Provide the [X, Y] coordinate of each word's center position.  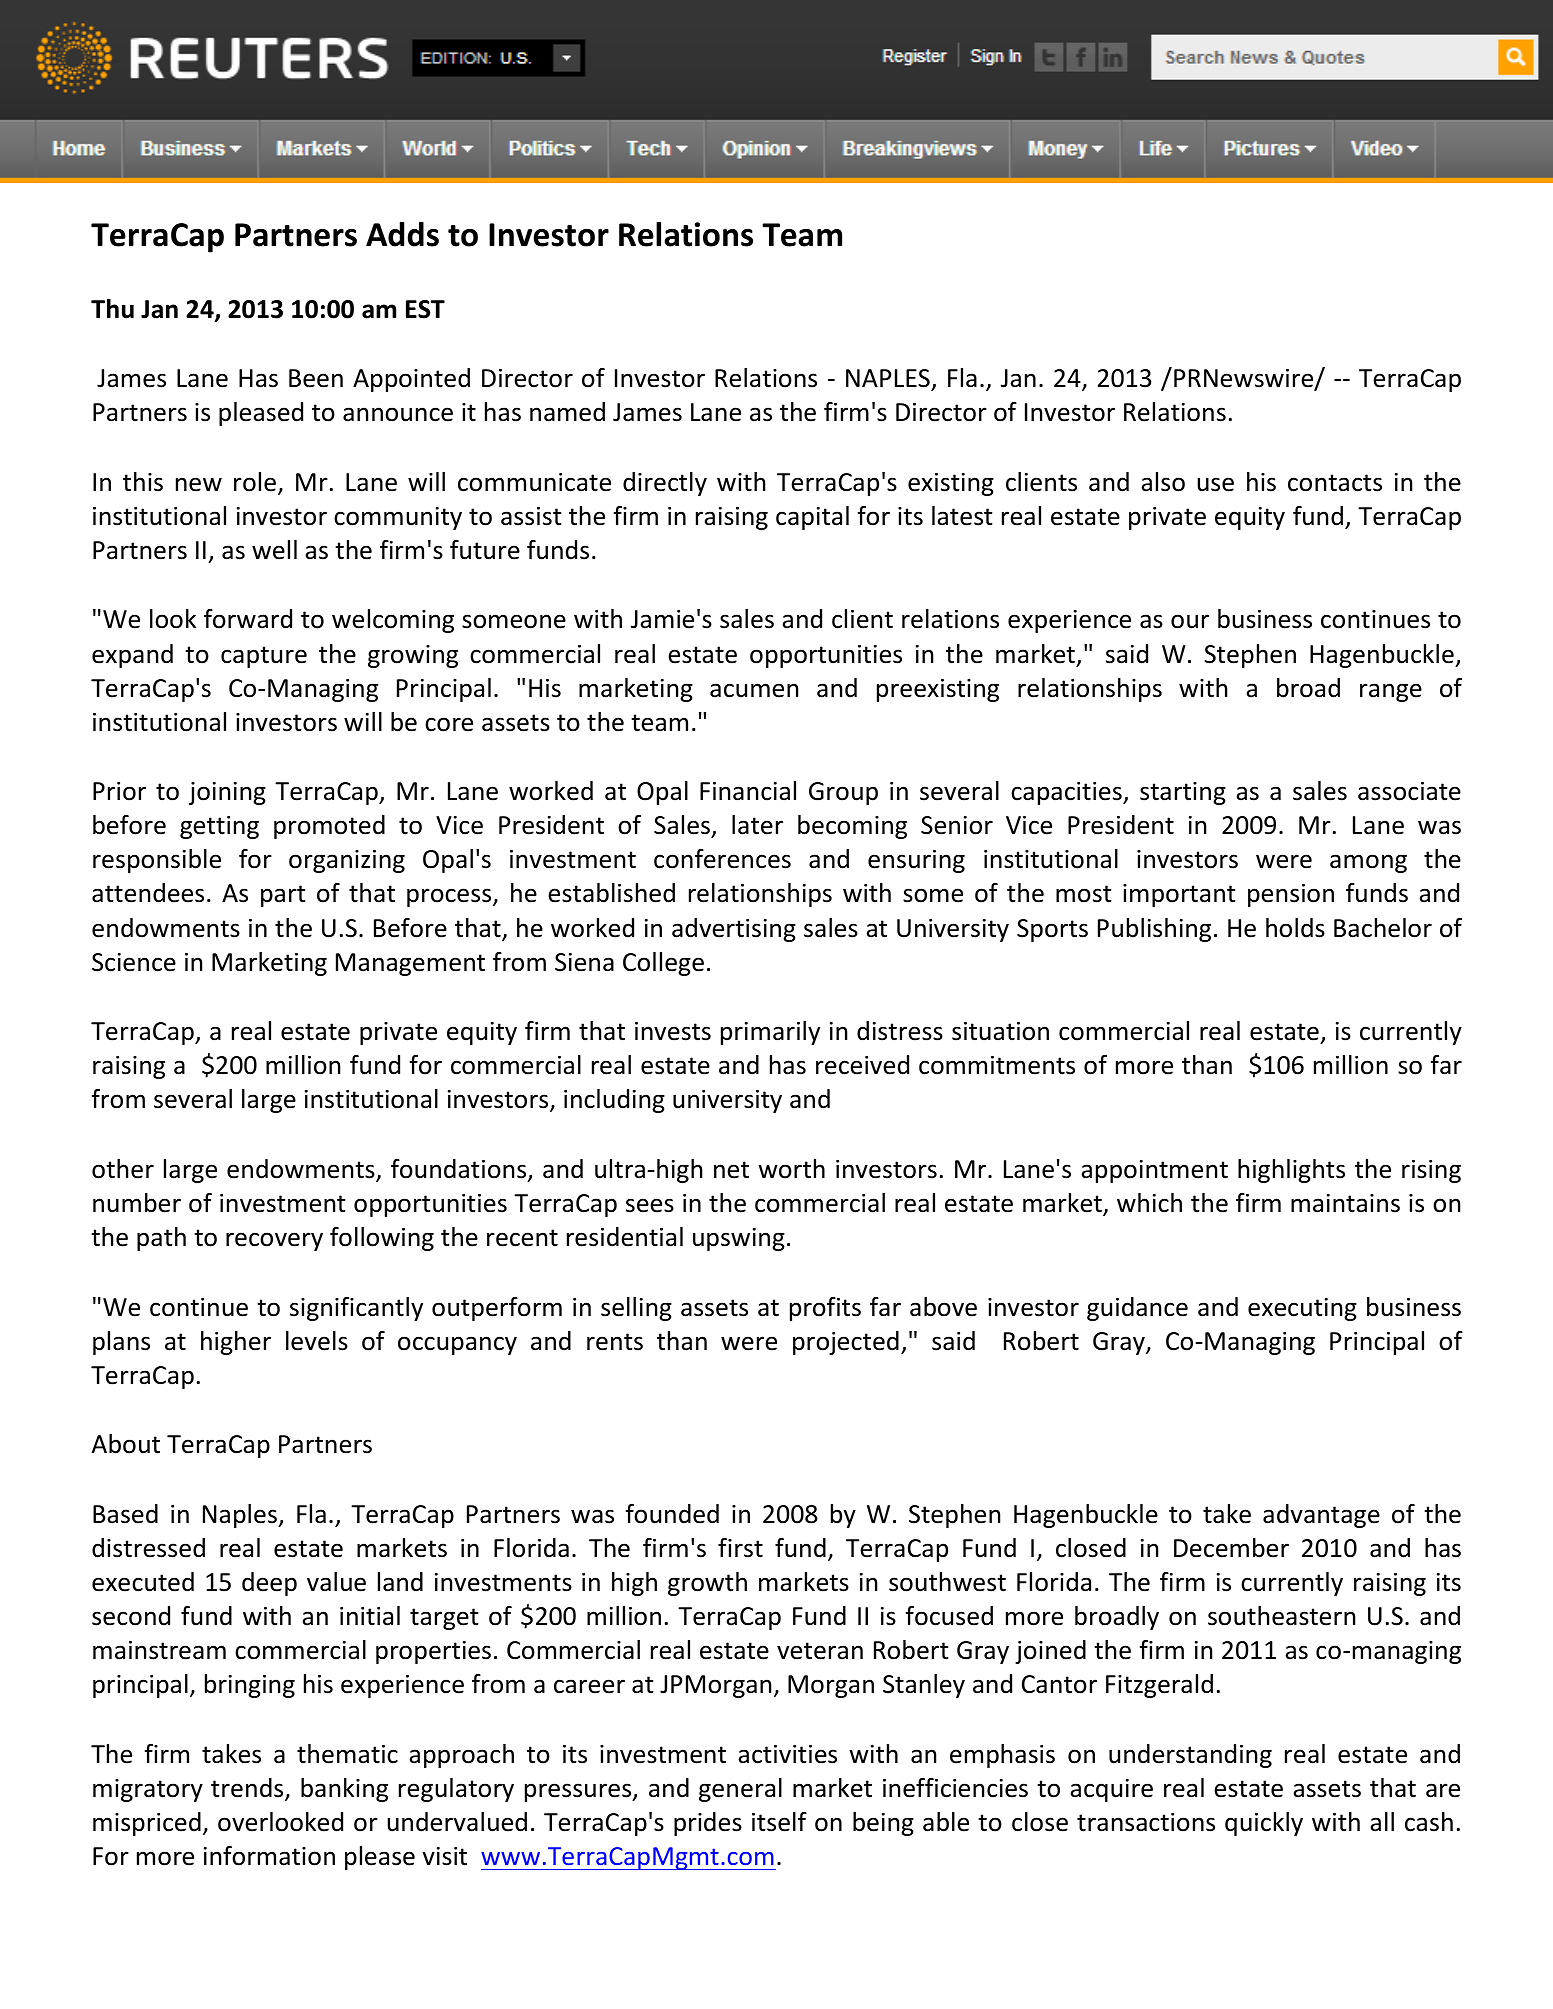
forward [248, 619]
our [1190, 621]
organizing [347, 861]
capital [812, 518]
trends [248, 1789]
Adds [402, 234]
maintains [1345, 1203]
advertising [734, 930]
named [567, 412]
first [740, 1548]
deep [269, 1584]
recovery [274, 1241]
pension [1291, 895]
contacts [1335, 483]
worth [791, 1169]
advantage [1321, 1516]
